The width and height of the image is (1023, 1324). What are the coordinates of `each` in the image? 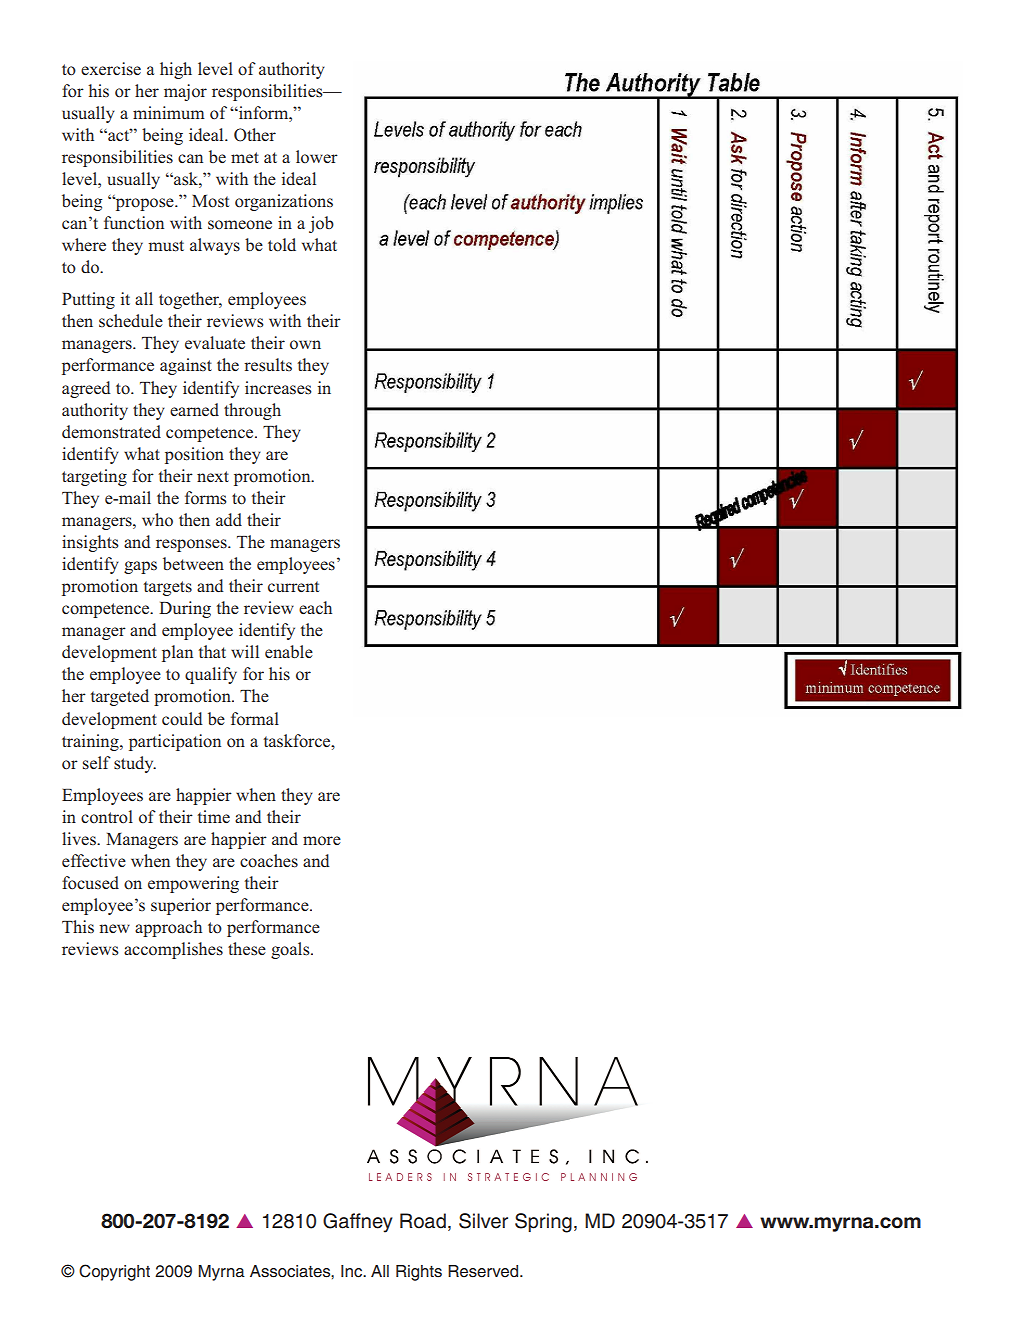 It's located at (315, 607).
